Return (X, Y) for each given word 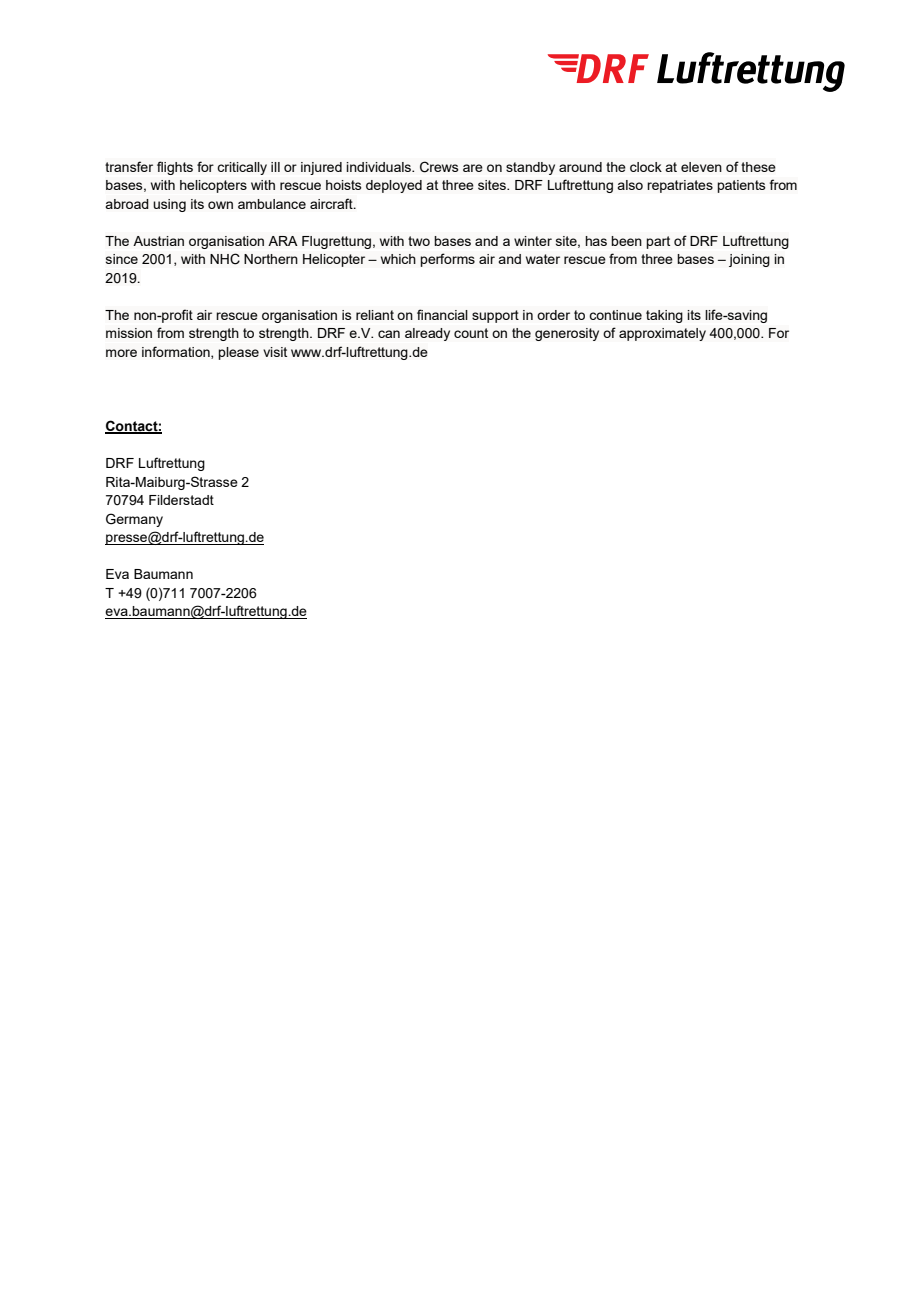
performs (447, 260)
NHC (225, 259)
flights (175, 168)
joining (749, 260)
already (427, 334)
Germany (134, 520)
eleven (701, 167)
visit (275, 352)
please (238, 353)
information (177, 352)
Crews (439, 167)
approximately (662, 334)
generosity (567, 334)
